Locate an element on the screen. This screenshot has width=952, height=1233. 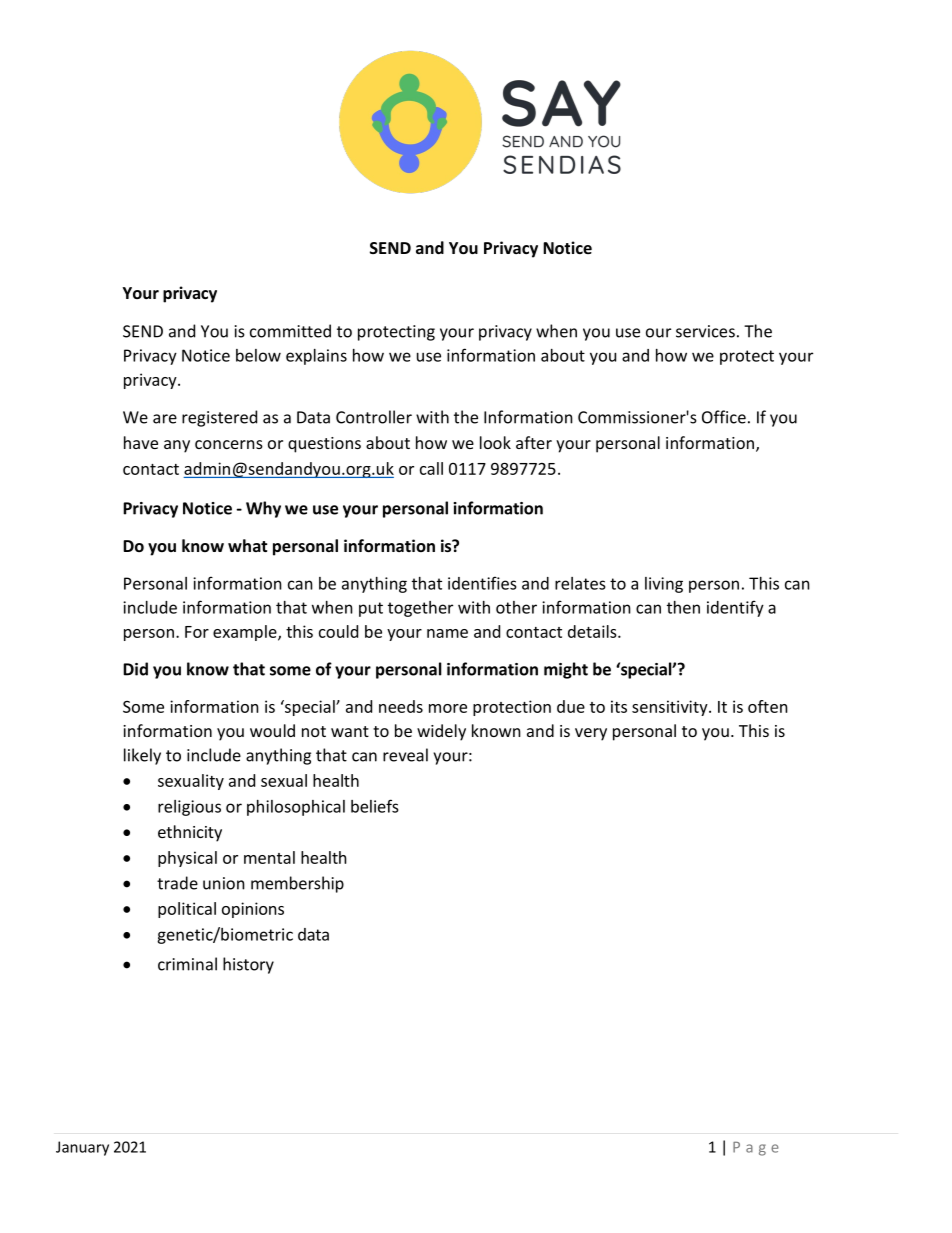
history is located at coordinates (248, 965).
